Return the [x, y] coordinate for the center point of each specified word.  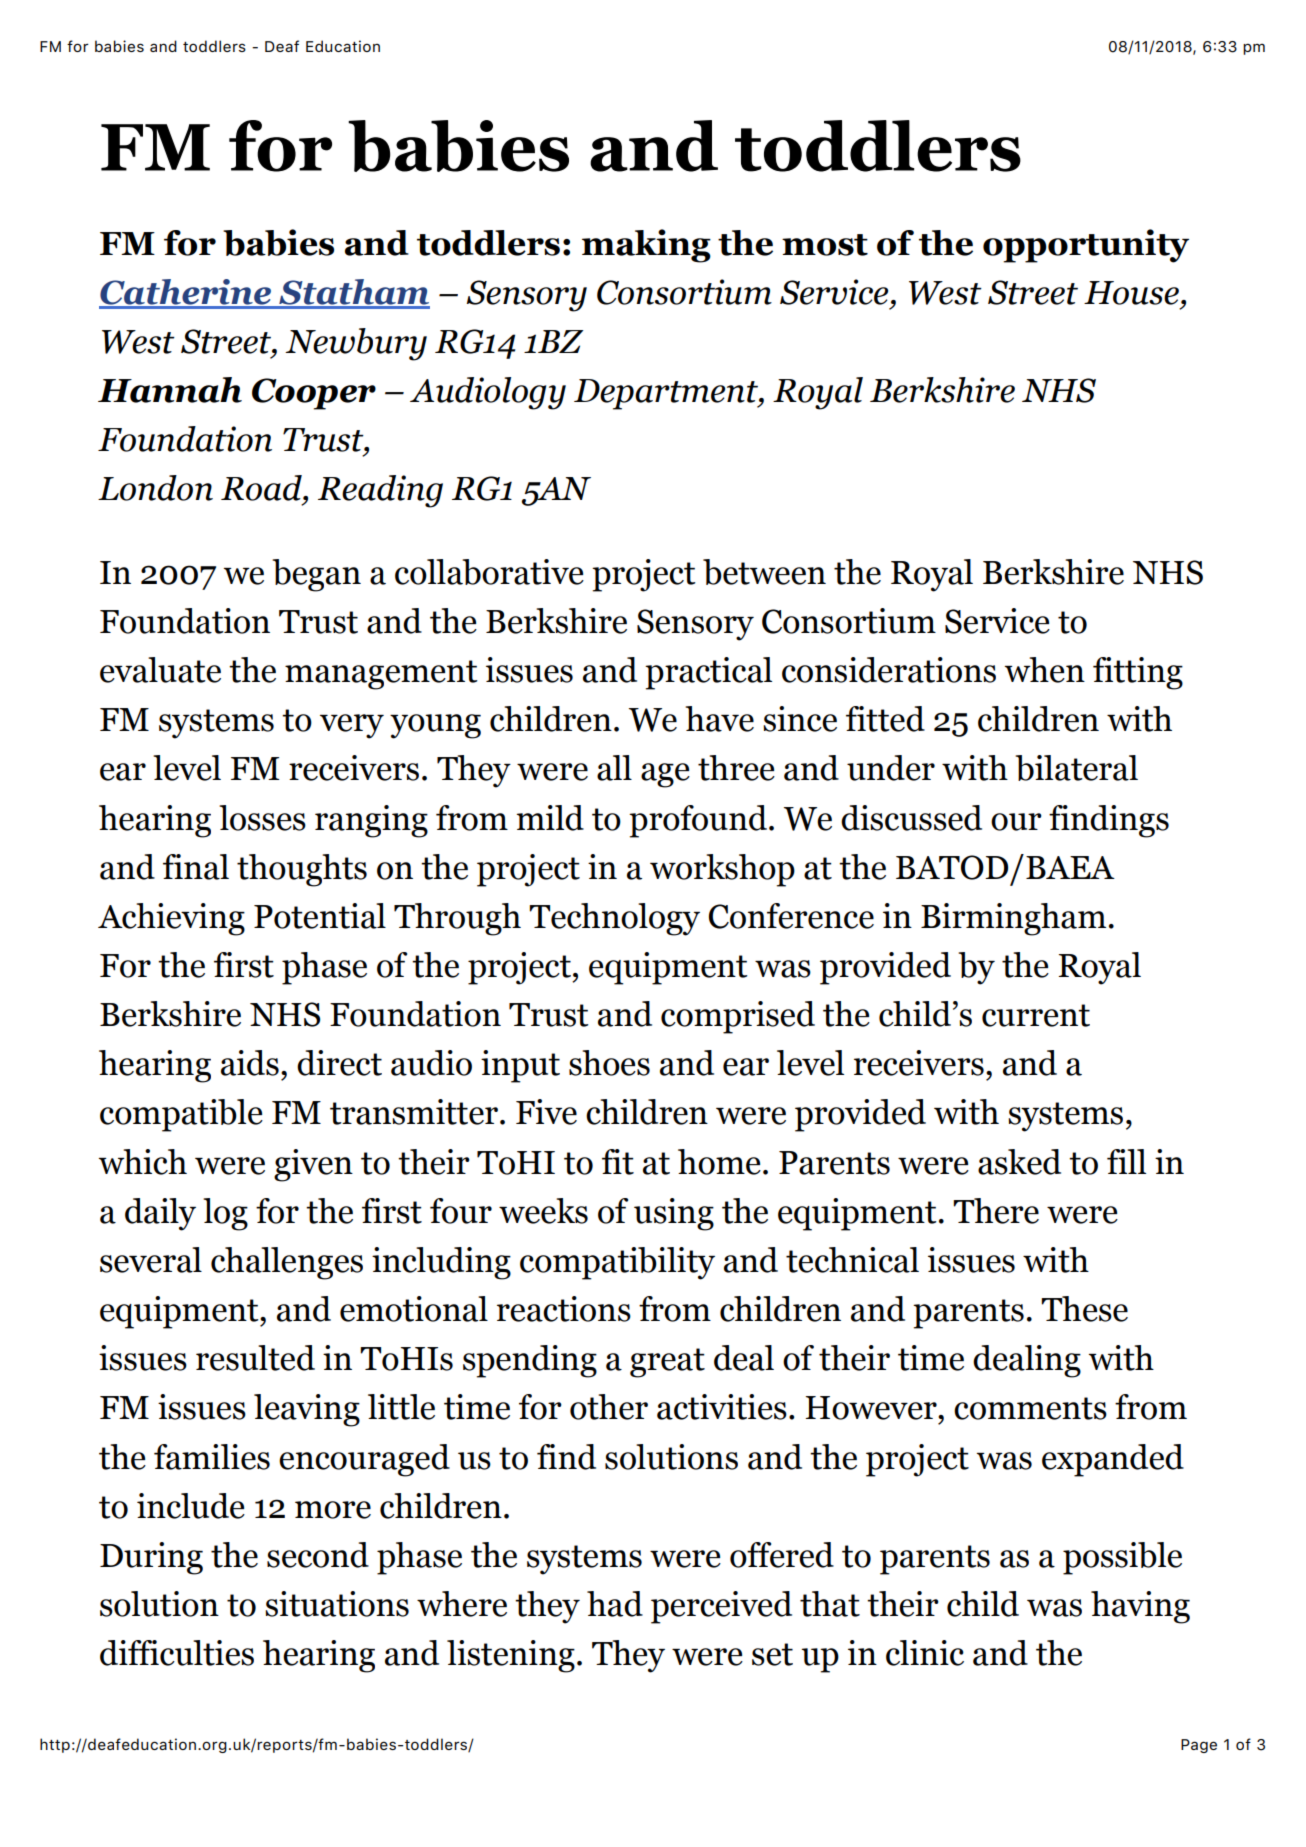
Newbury [356, 344]
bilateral [1076, 768]
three [736, 768]
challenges [287, 1263]
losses [262, 818]
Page [1199, 1746]
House [1131, 293]
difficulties [177, 1653]
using [674, 1214]
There [996, 1211]
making [646, 246]
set [772, 1654]
